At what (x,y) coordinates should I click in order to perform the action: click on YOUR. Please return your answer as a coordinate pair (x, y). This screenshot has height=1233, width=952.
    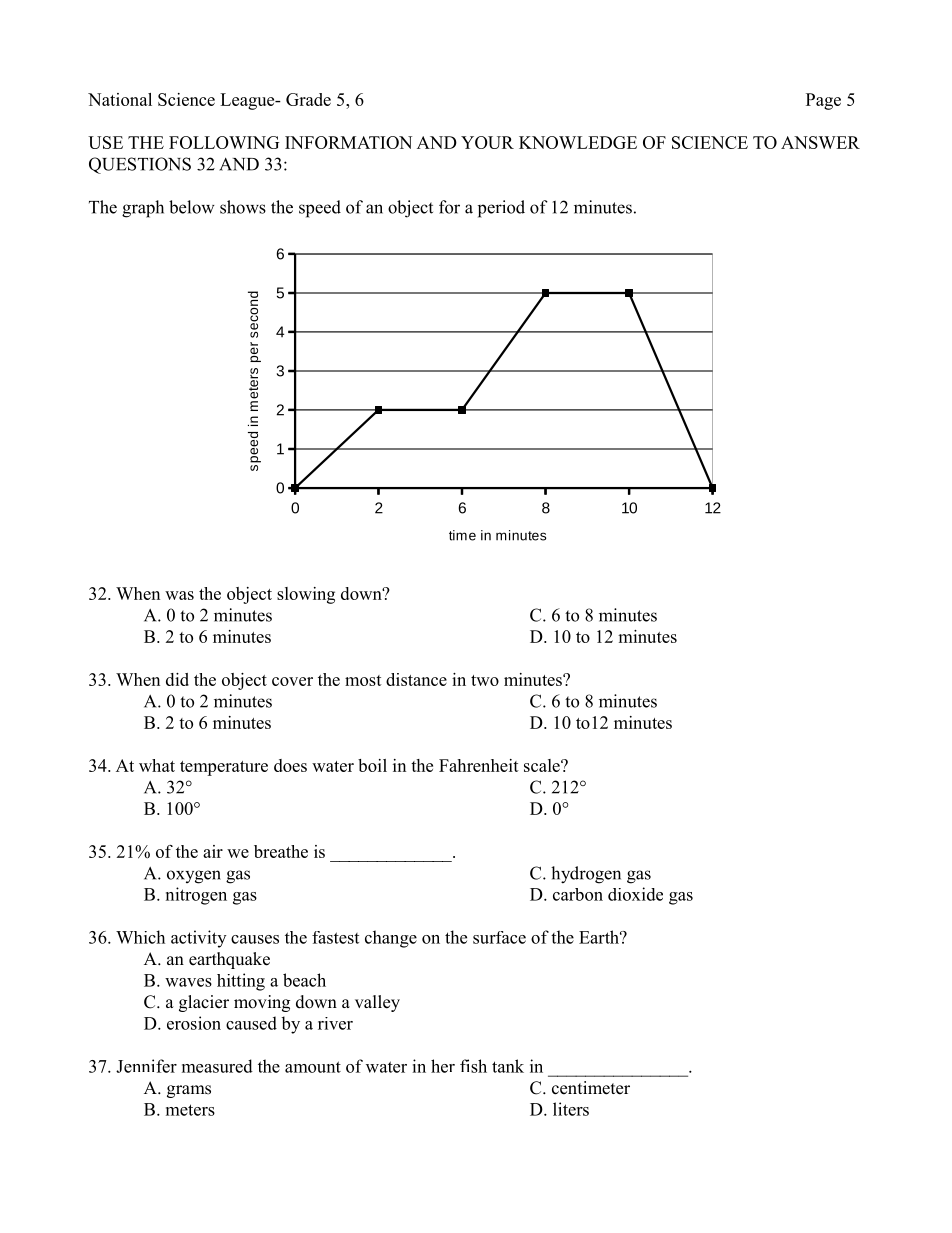
    Looking at the image, I should click on (487, 142).
